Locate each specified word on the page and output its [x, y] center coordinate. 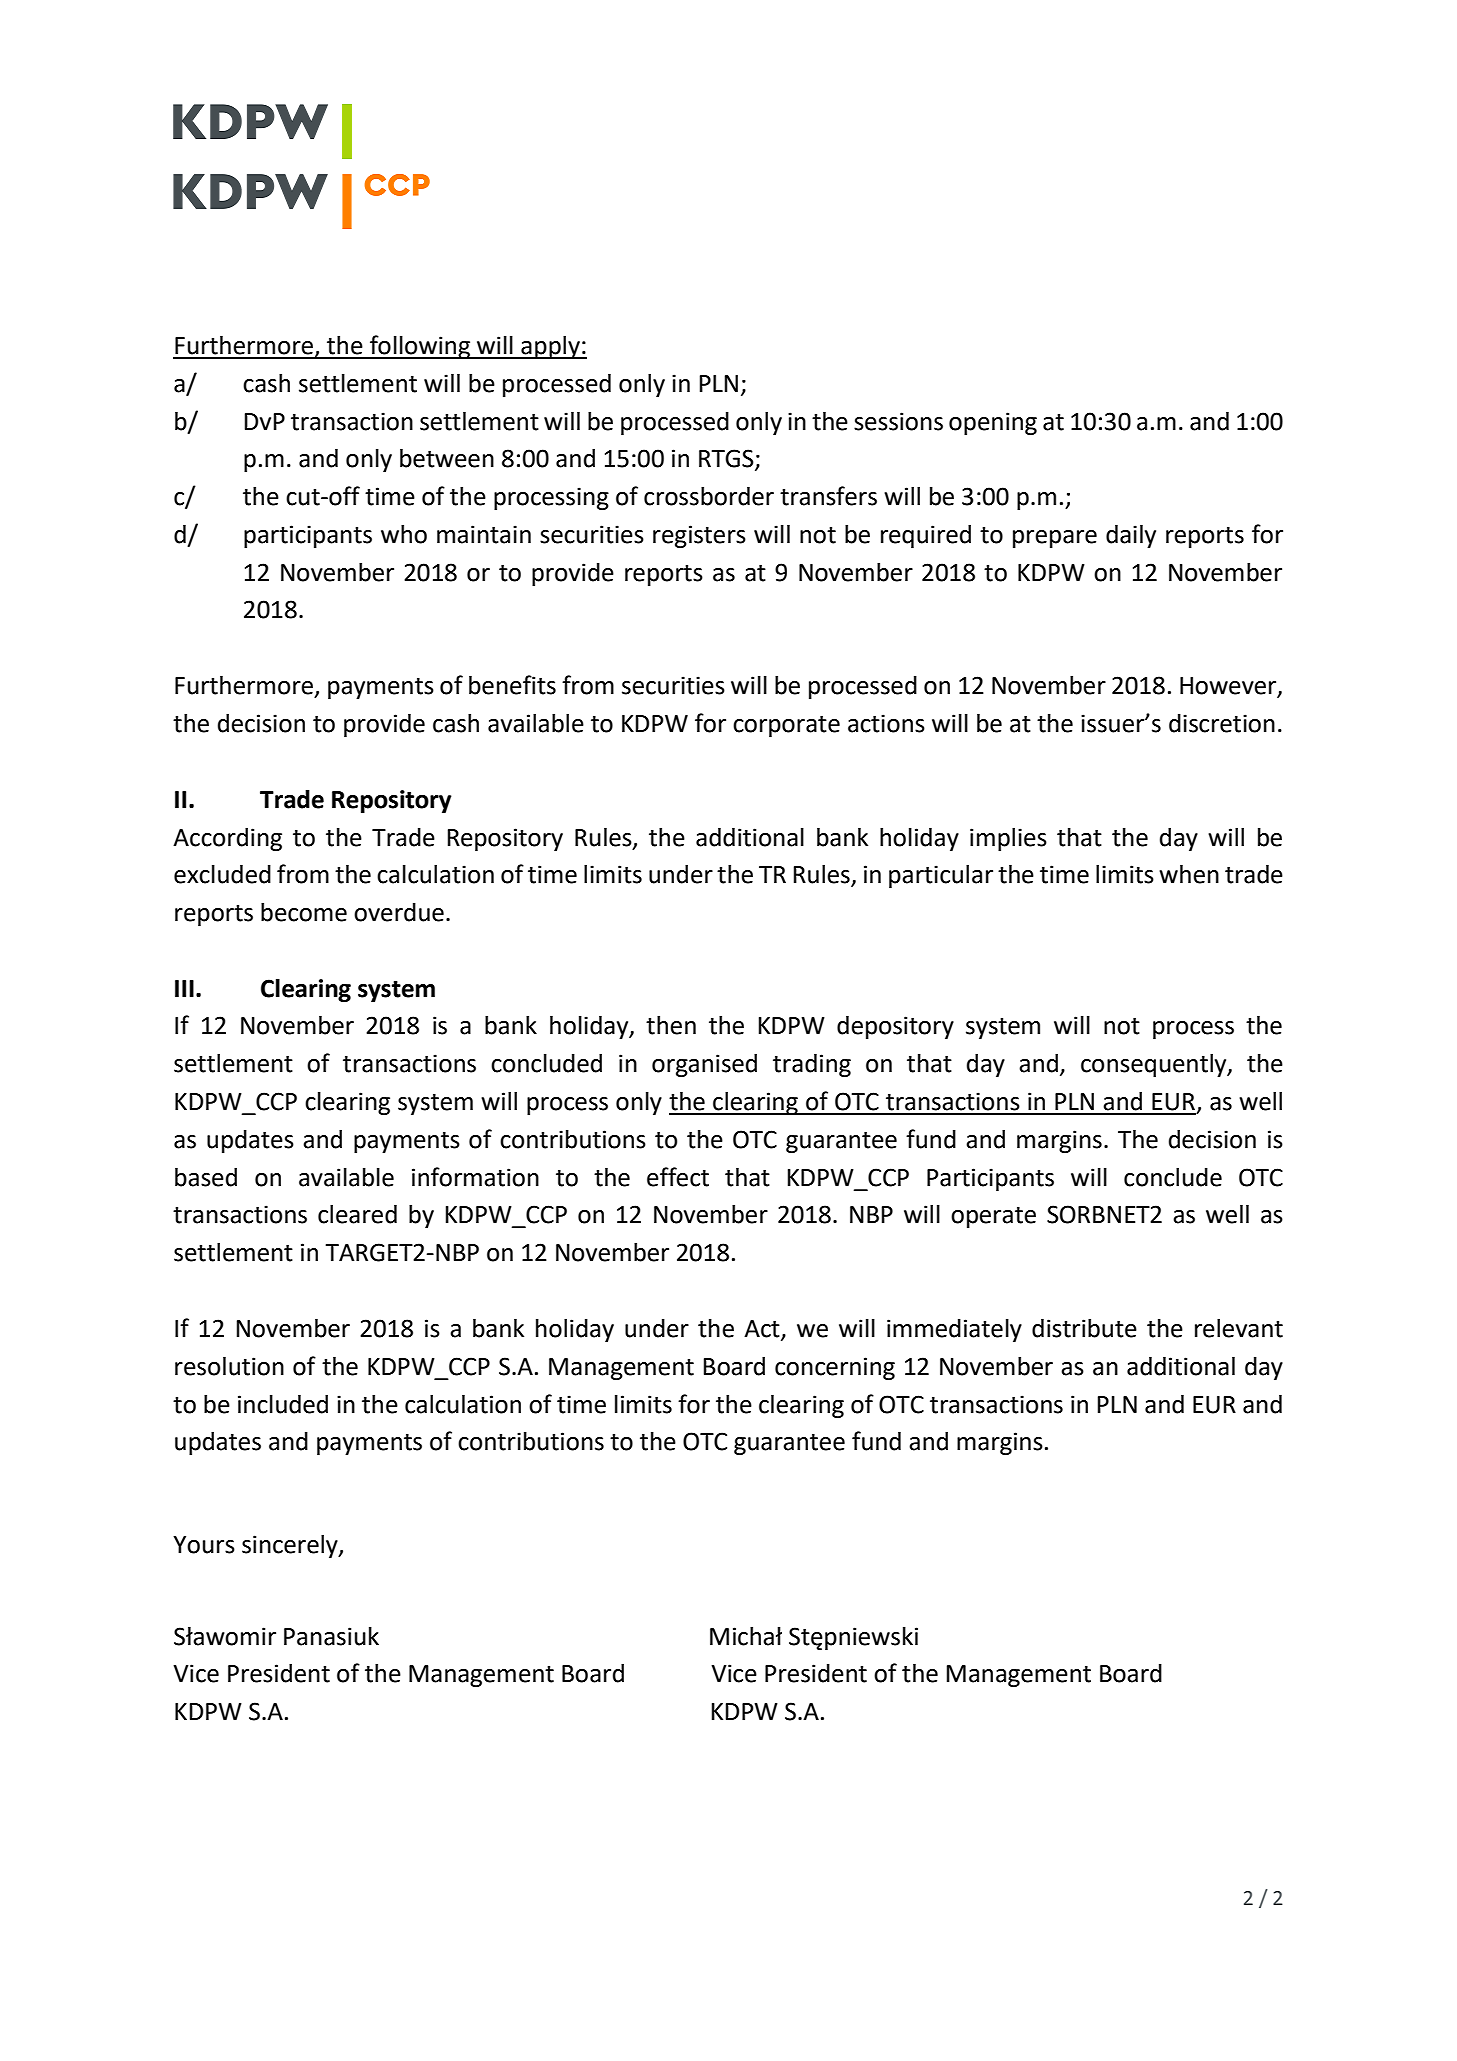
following [420, 347]
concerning [835, 1368]
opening [993, 423]
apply [550, 347]
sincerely [291, 1546]
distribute [1084, 1328]
